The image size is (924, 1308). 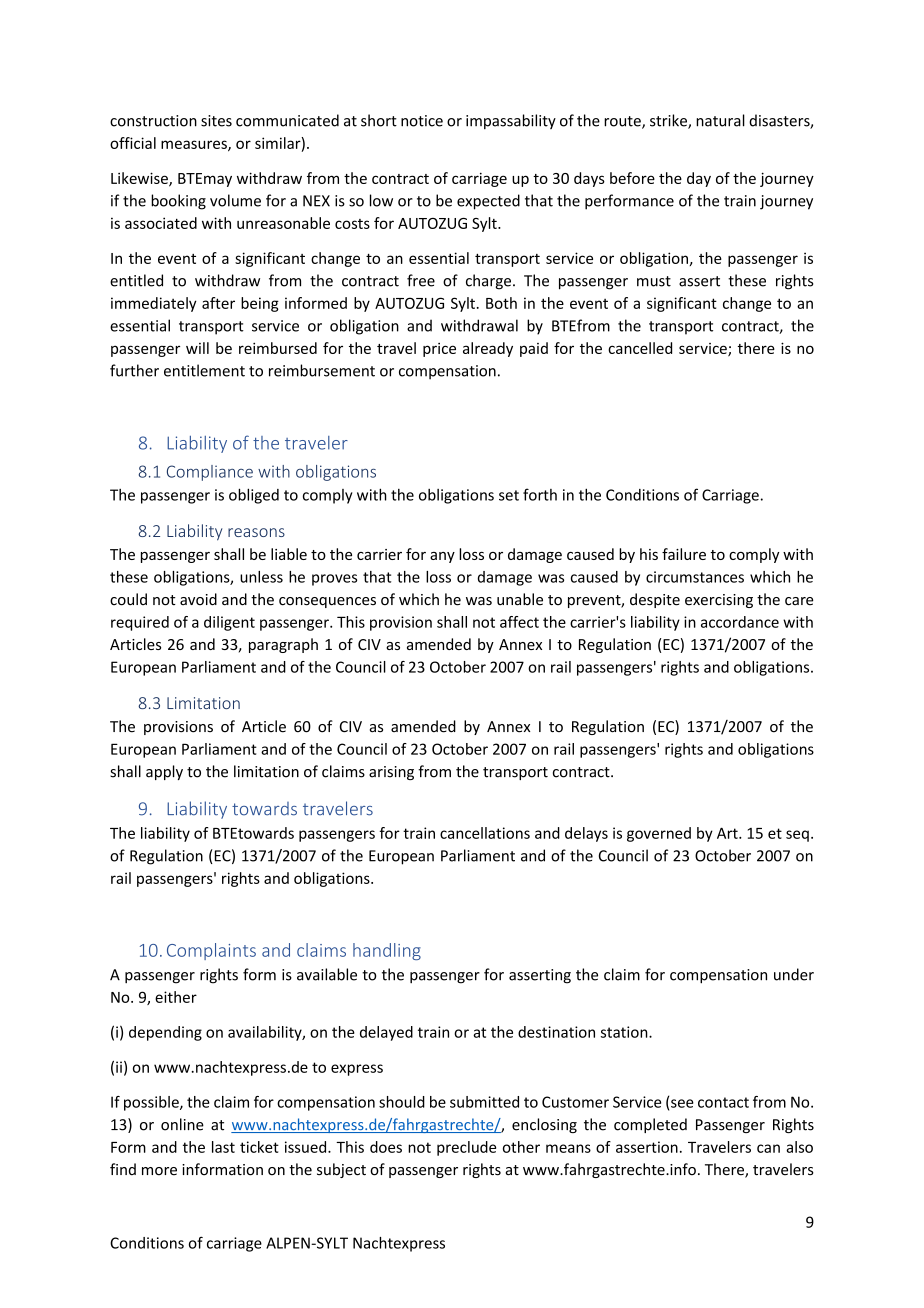 I want to click on Compliance, so click(x=210, y=473).
